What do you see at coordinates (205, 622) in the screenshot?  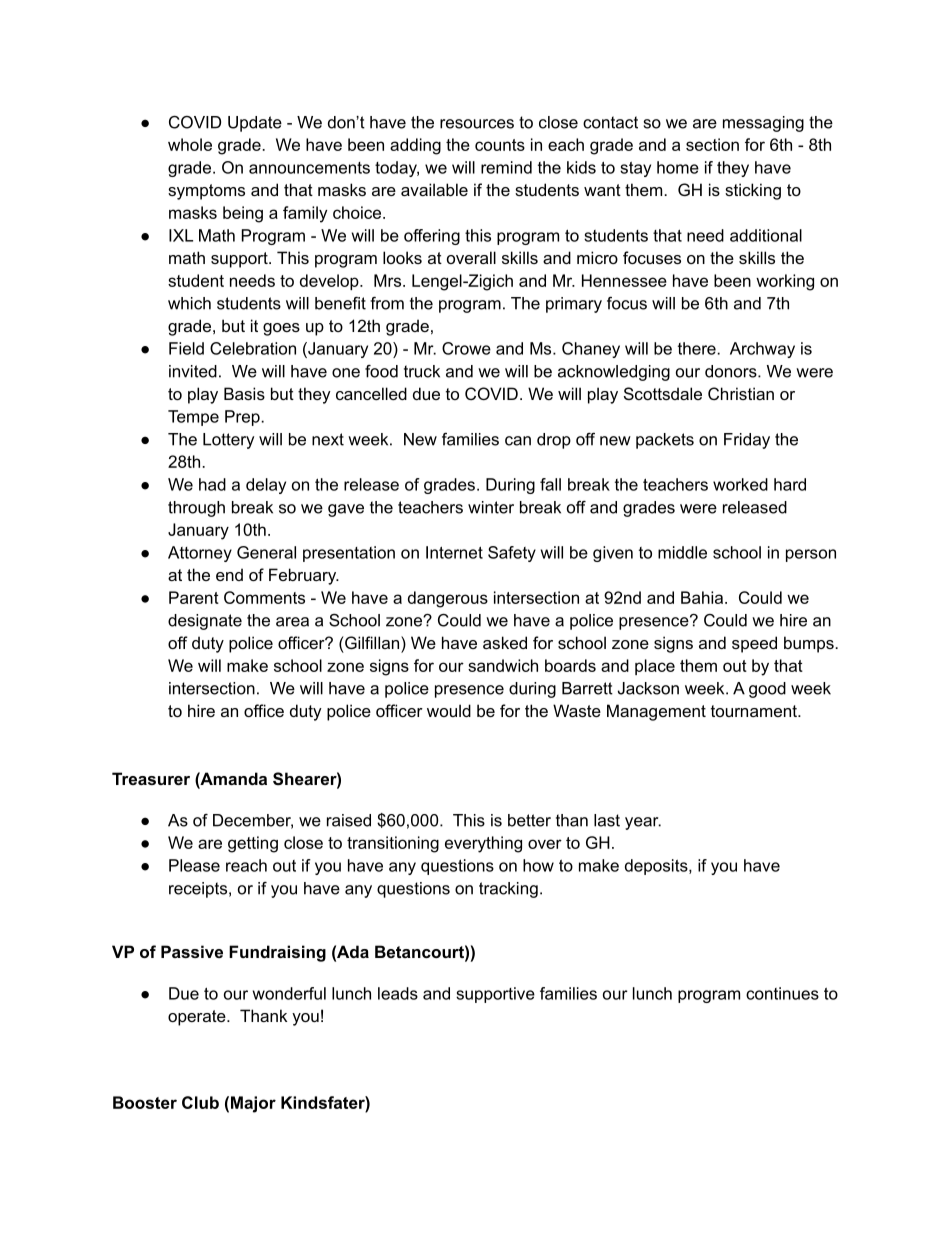 I see `designate` at bounding box center [205, 622].
